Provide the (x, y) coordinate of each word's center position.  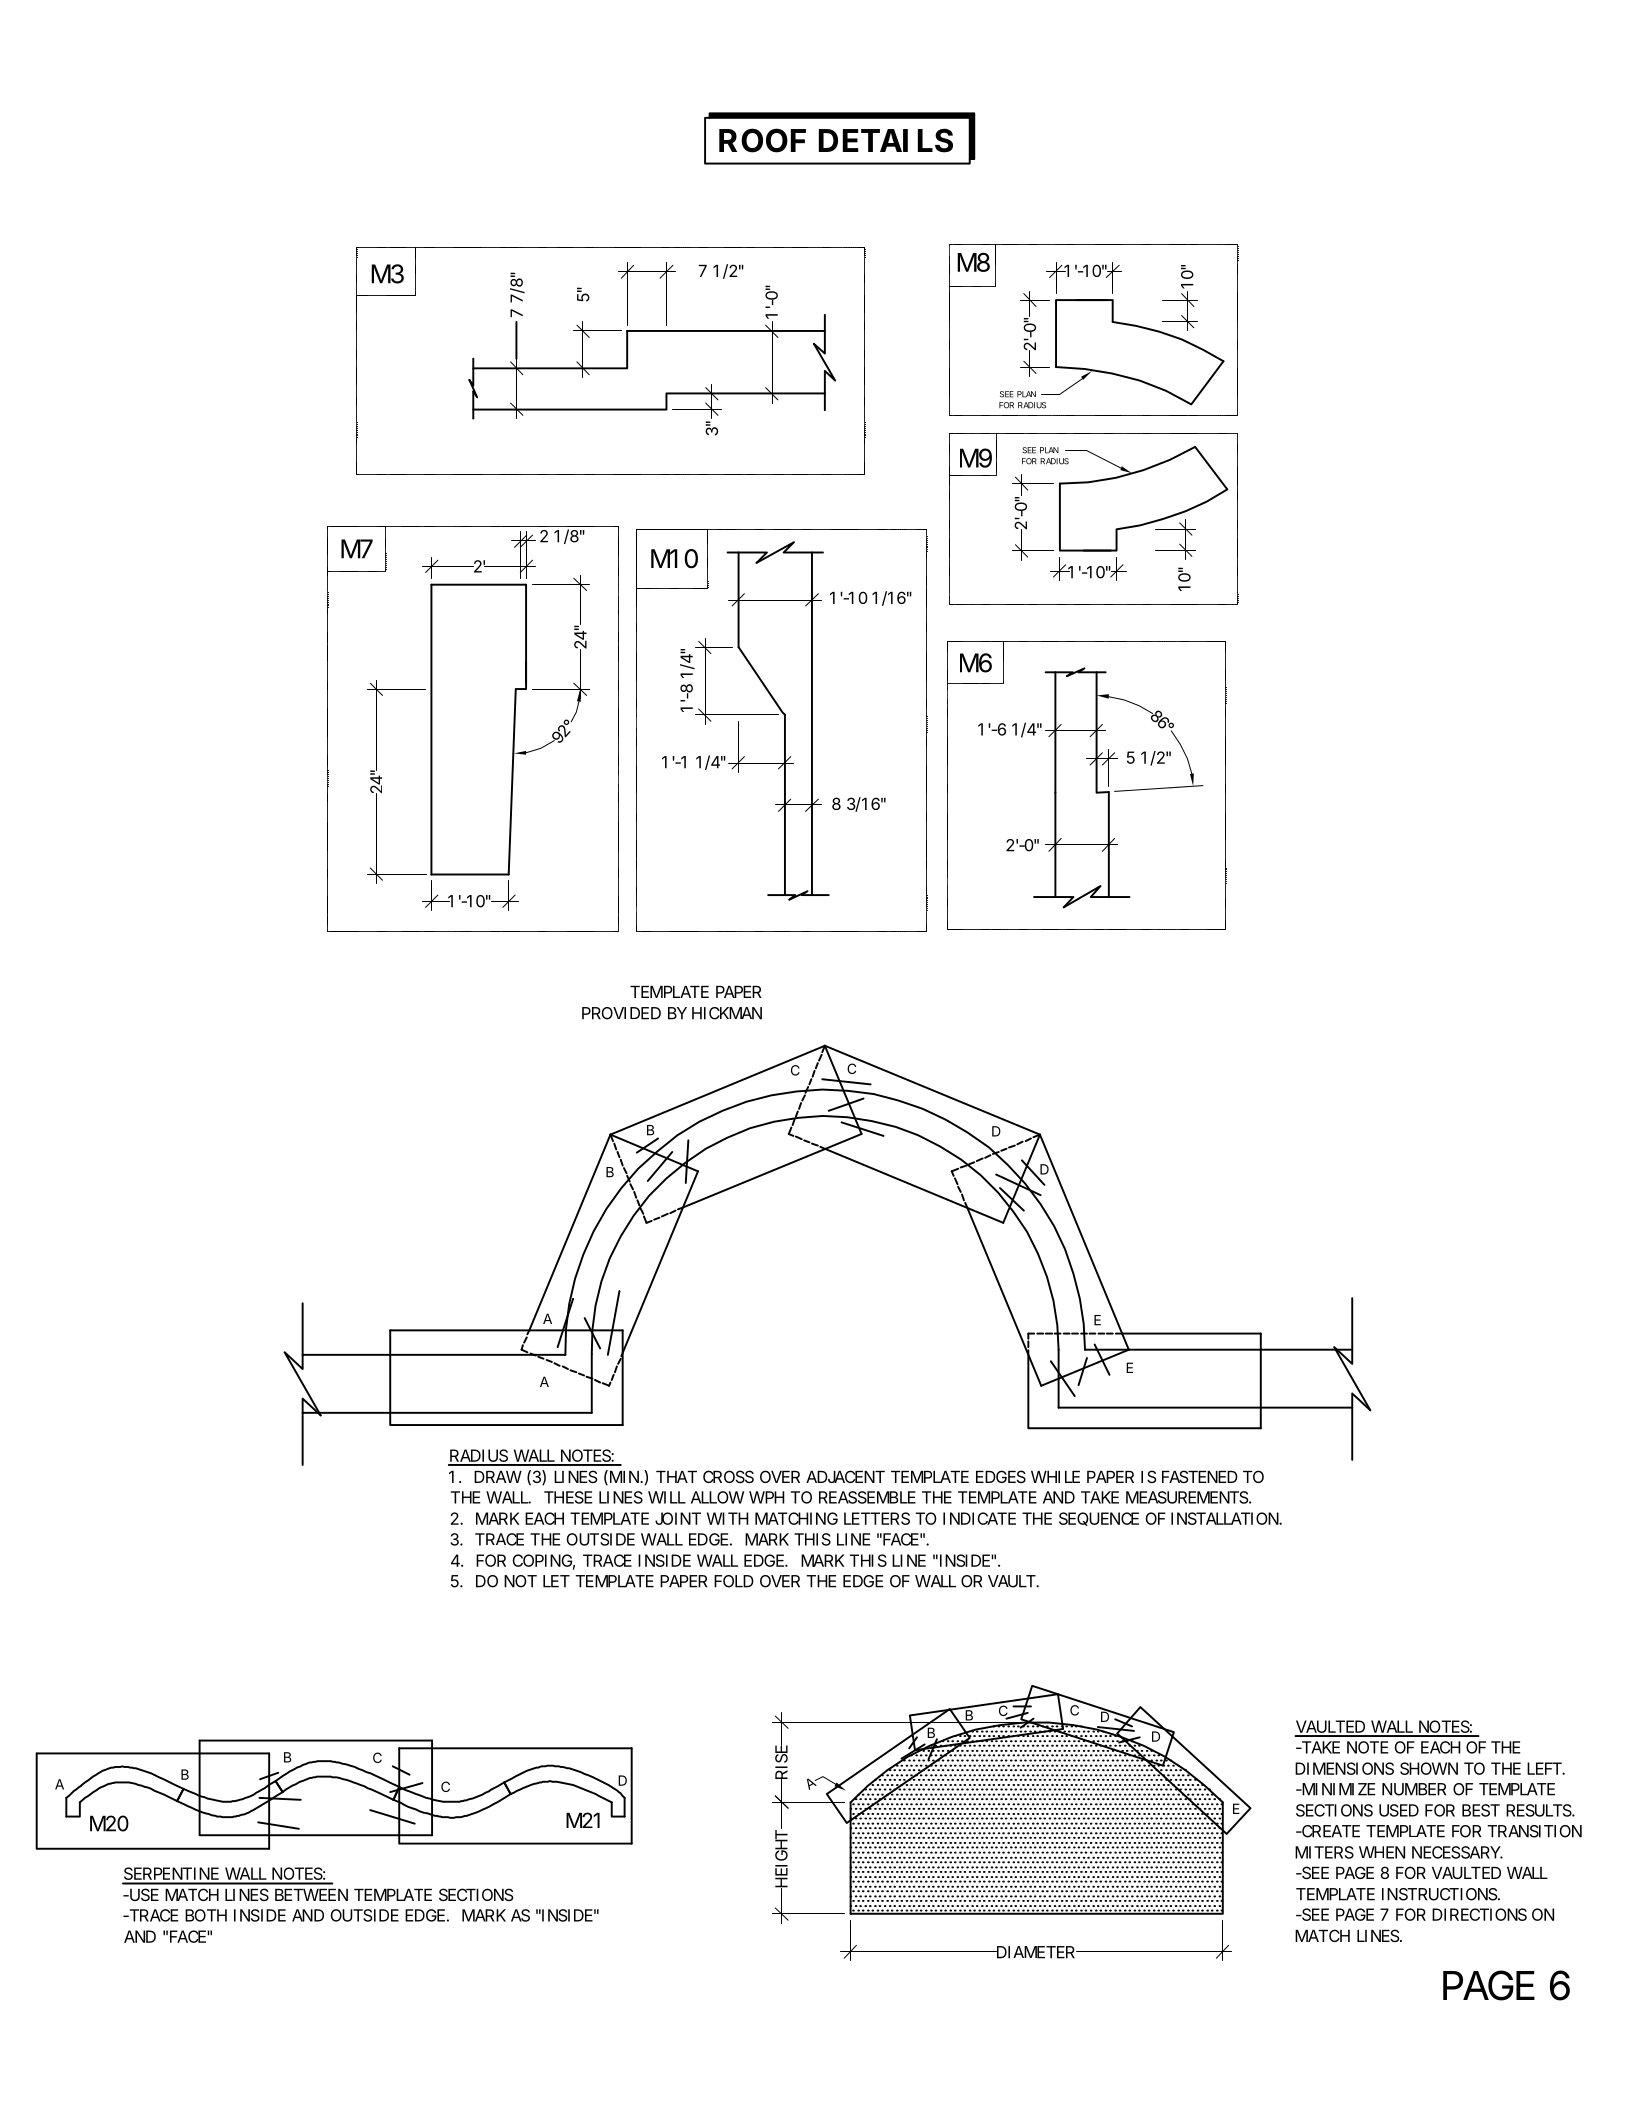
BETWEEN (311, 1895)
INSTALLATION (1225, 1518)
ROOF (762, 140)
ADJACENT (845, 1476)
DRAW (498, 1477)
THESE (568, 1497)
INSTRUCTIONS (1440, 1894)
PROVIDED (621, 1013)
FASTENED (1200, 1476)
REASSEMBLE (867, 1497)
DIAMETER (1035, 1952)
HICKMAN (727, 1013)
